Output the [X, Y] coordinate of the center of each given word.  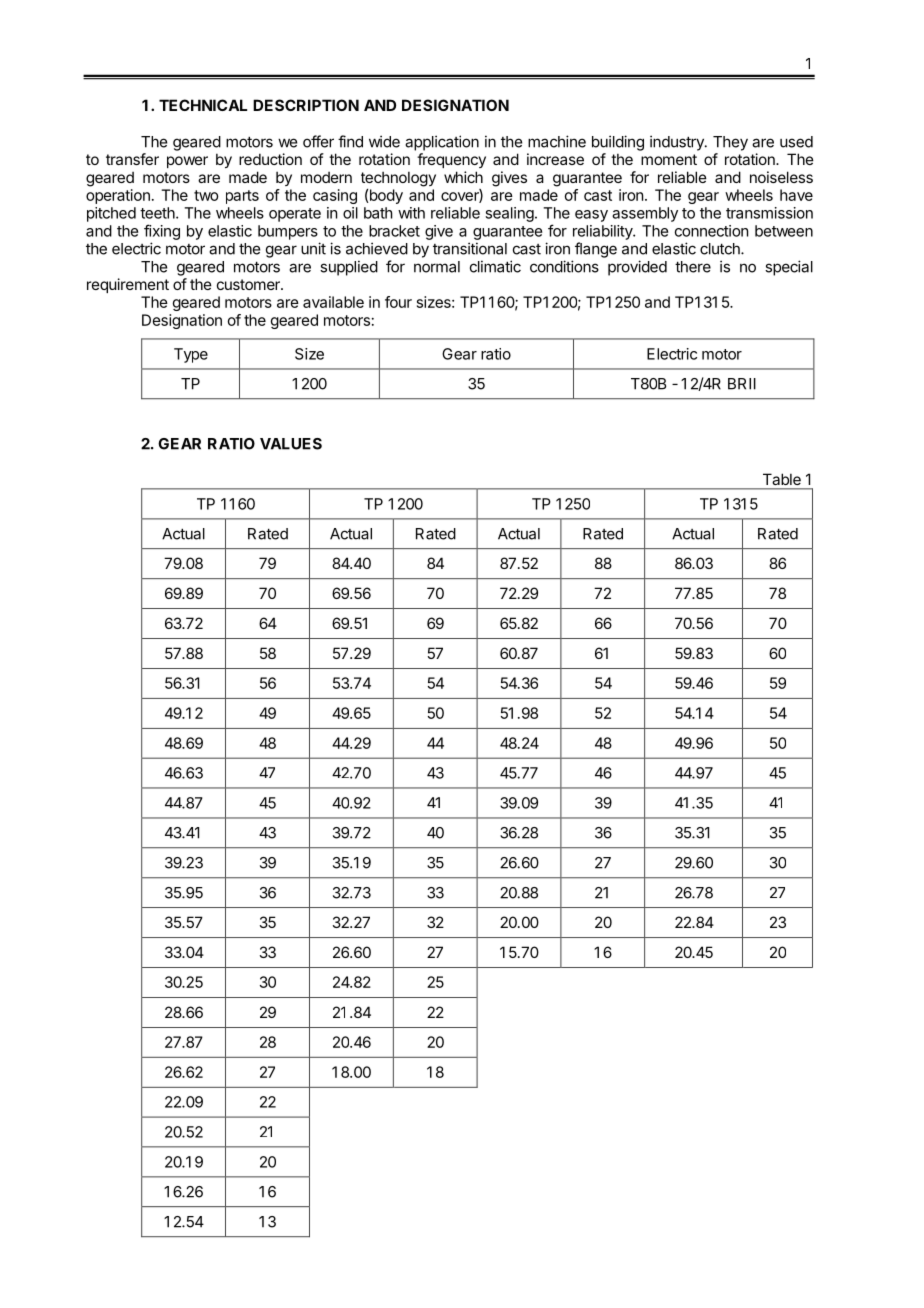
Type [191, 355]
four [398, 302]
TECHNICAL [203, 105]
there [693, 267]
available [333, 302]
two [206, 195]
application [442, 143]
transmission [769, 213]
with [411, 213]
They [730, 143]
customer [249, 284]
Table [782, 479]
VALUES [291, 444]
